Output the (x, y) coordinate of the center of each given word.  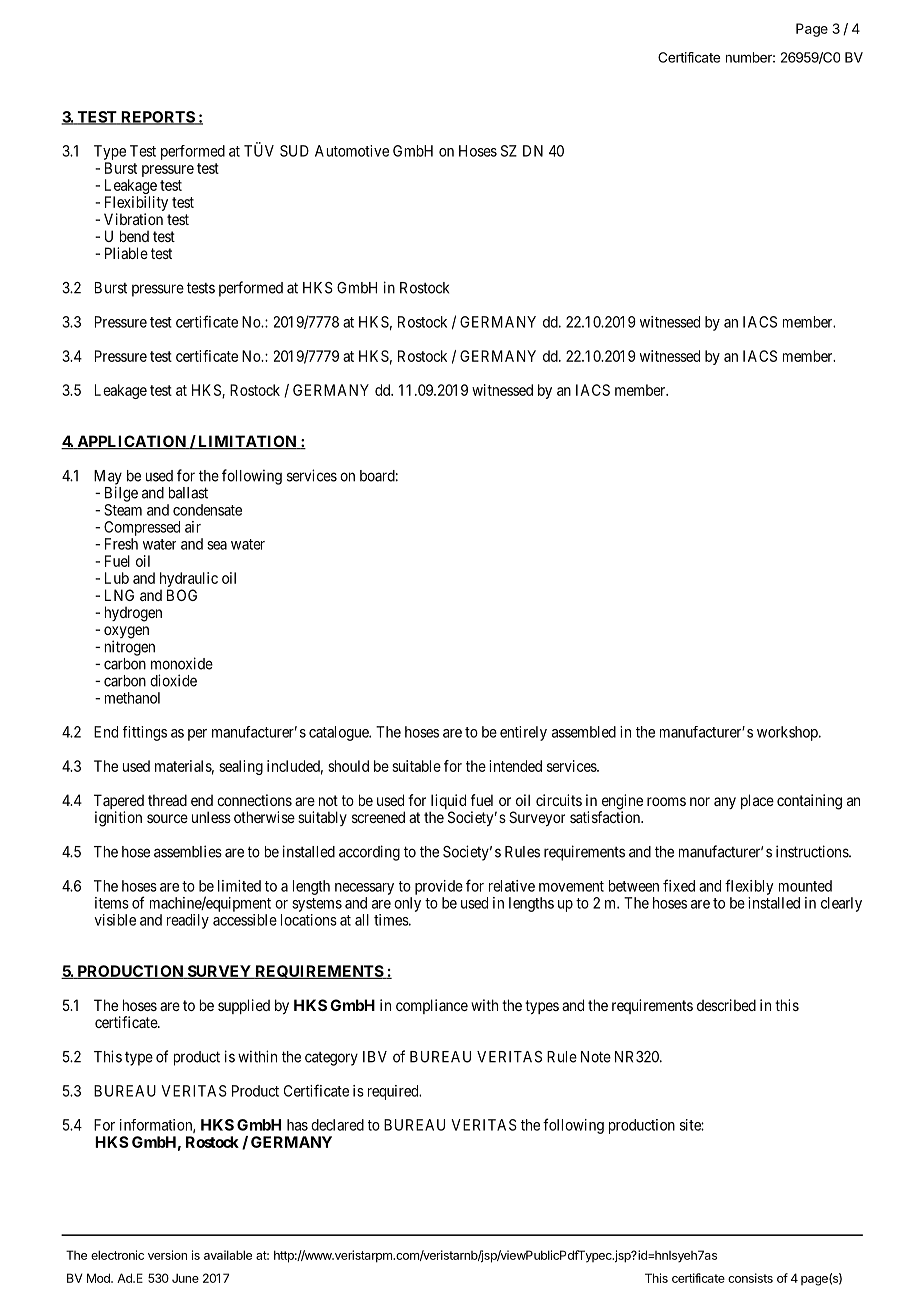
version (167, 1255)
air (193, 527)
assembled (584, 732)
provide (439, 887)
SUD (294, 151)
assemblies (188, 851)
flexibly (749, 887)
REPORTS (157, 118)
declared (337, 1125)
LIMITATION (247, 442)
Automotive (352, 151)
